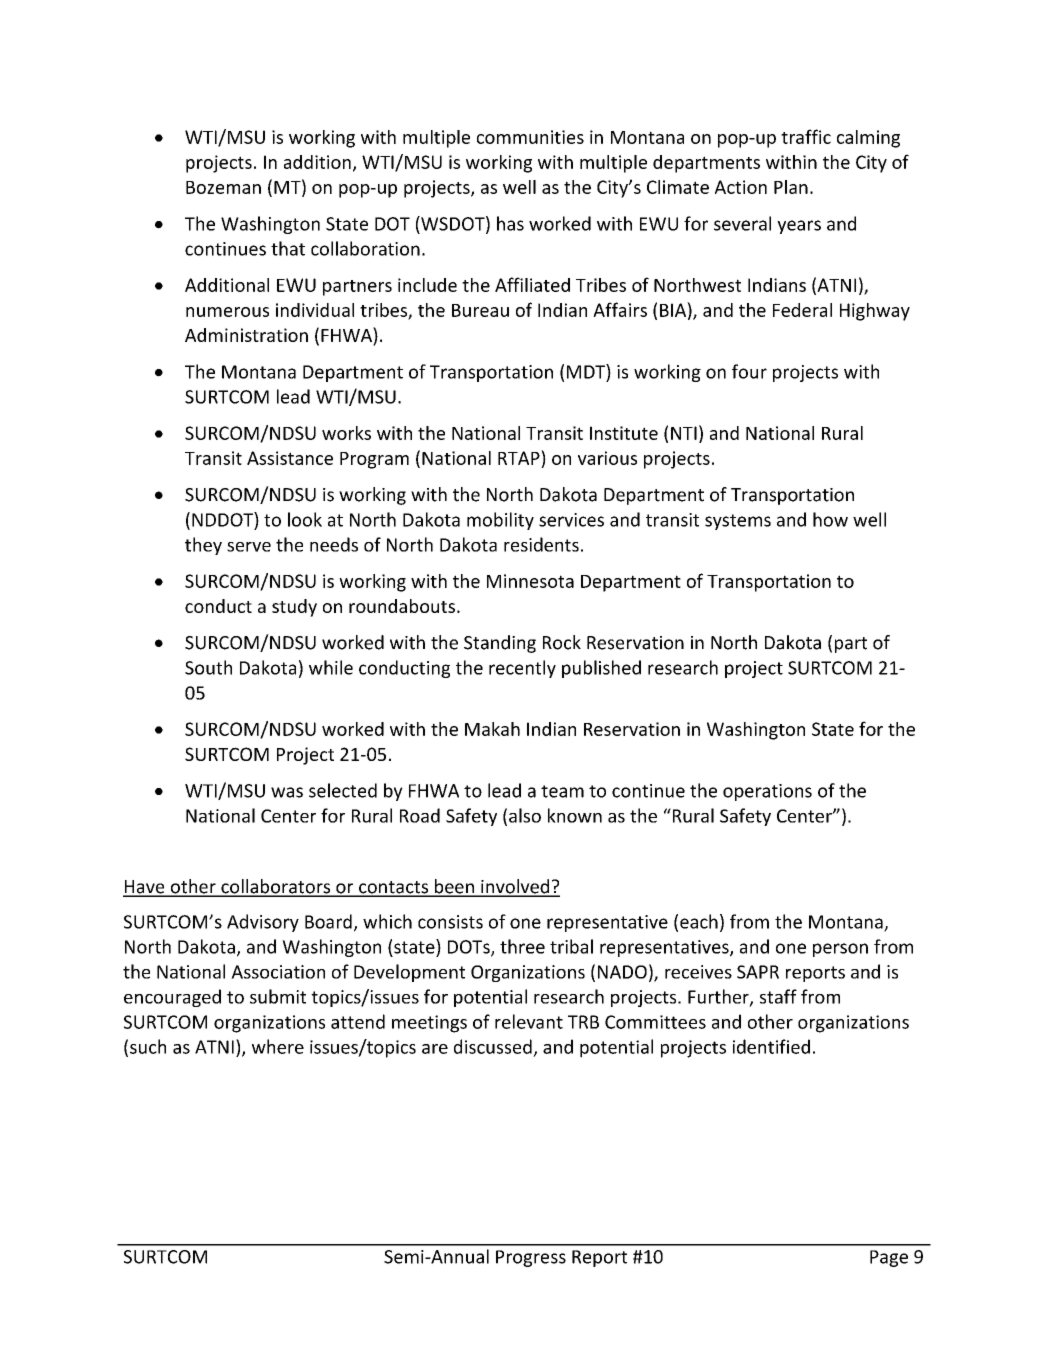 The image size is (1047, 1355). I want to click on South, so click(208, 667).
